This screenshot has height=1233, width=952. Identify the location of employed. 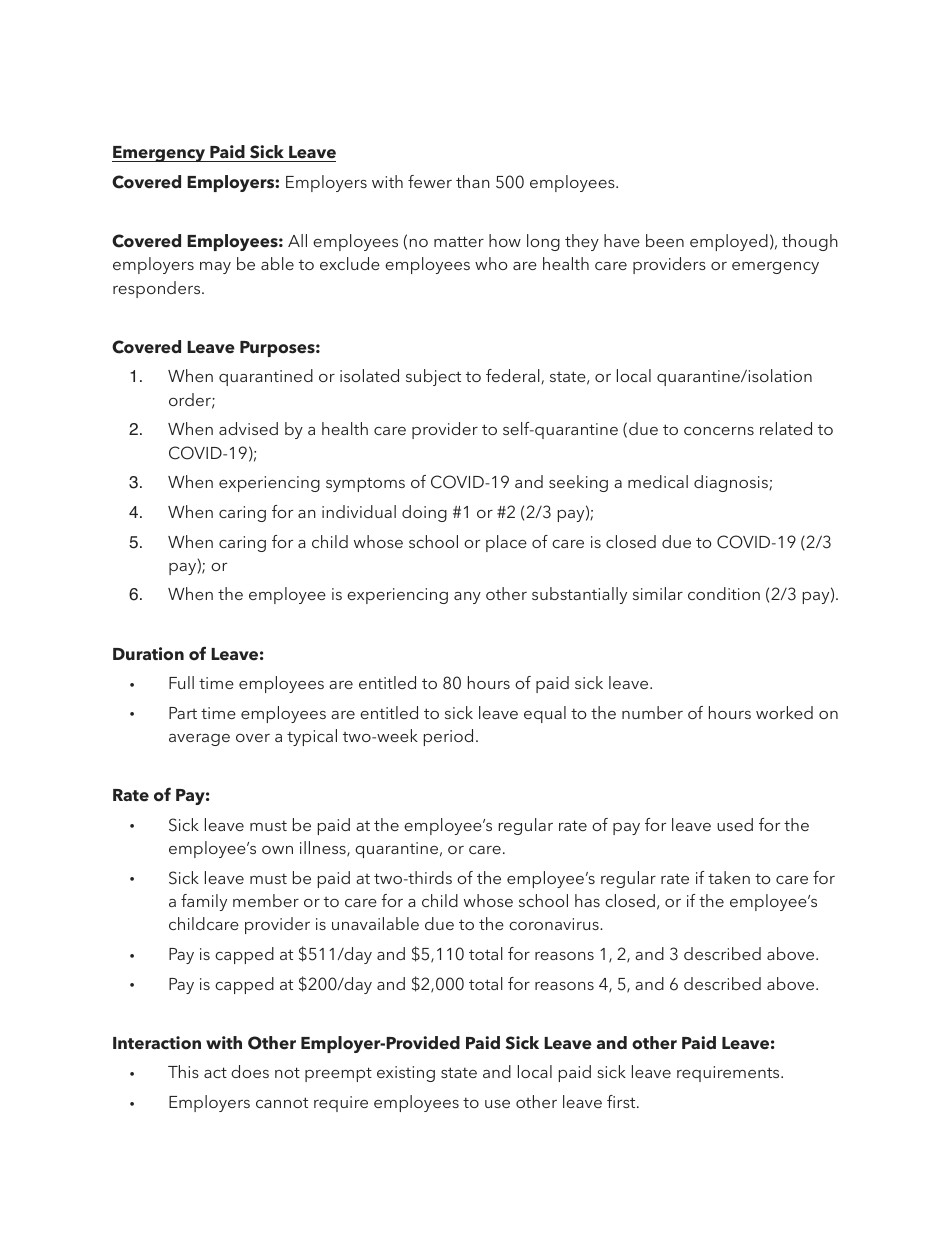
(729, 242).
